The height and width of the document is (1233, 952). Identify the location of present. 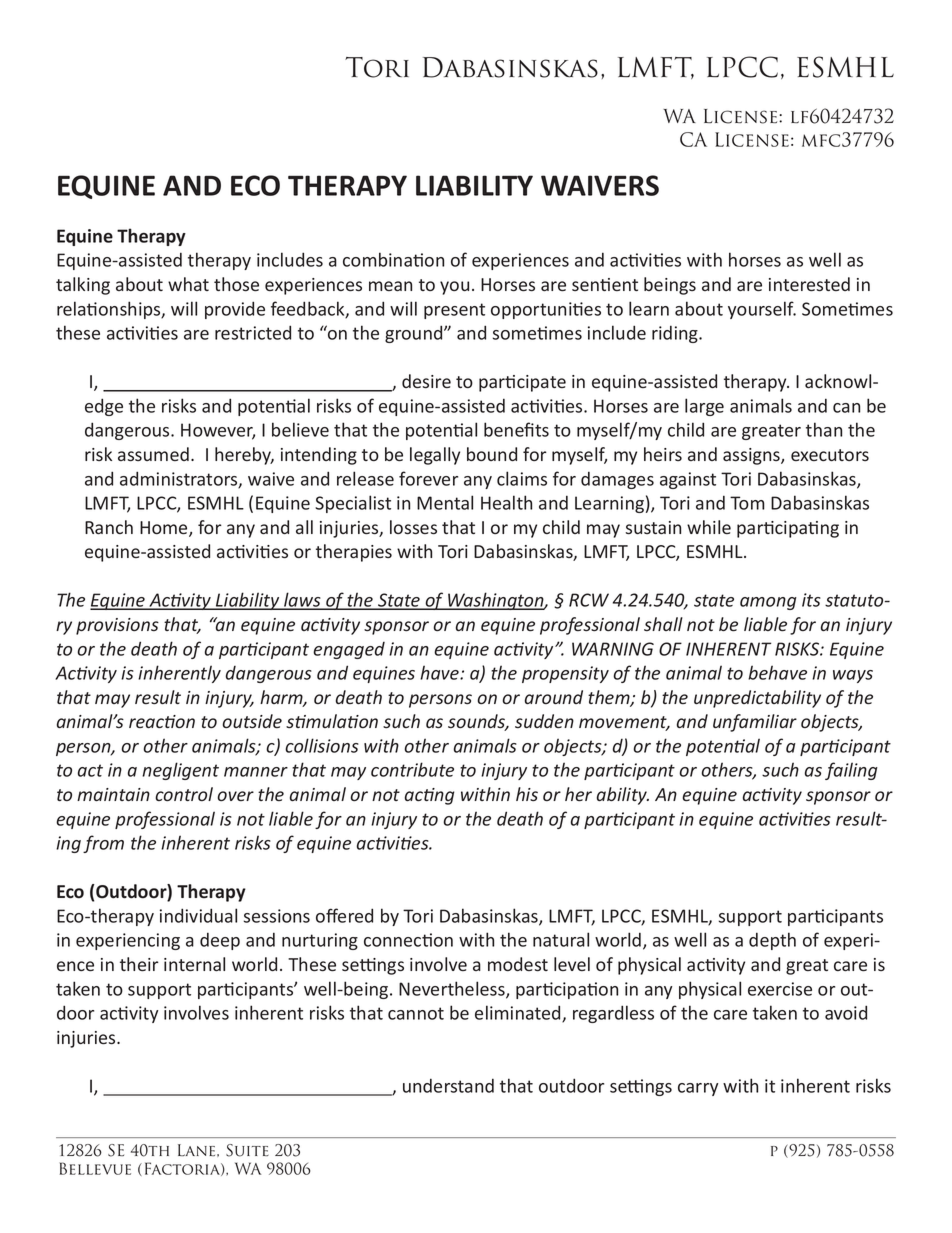
(454, 311).
